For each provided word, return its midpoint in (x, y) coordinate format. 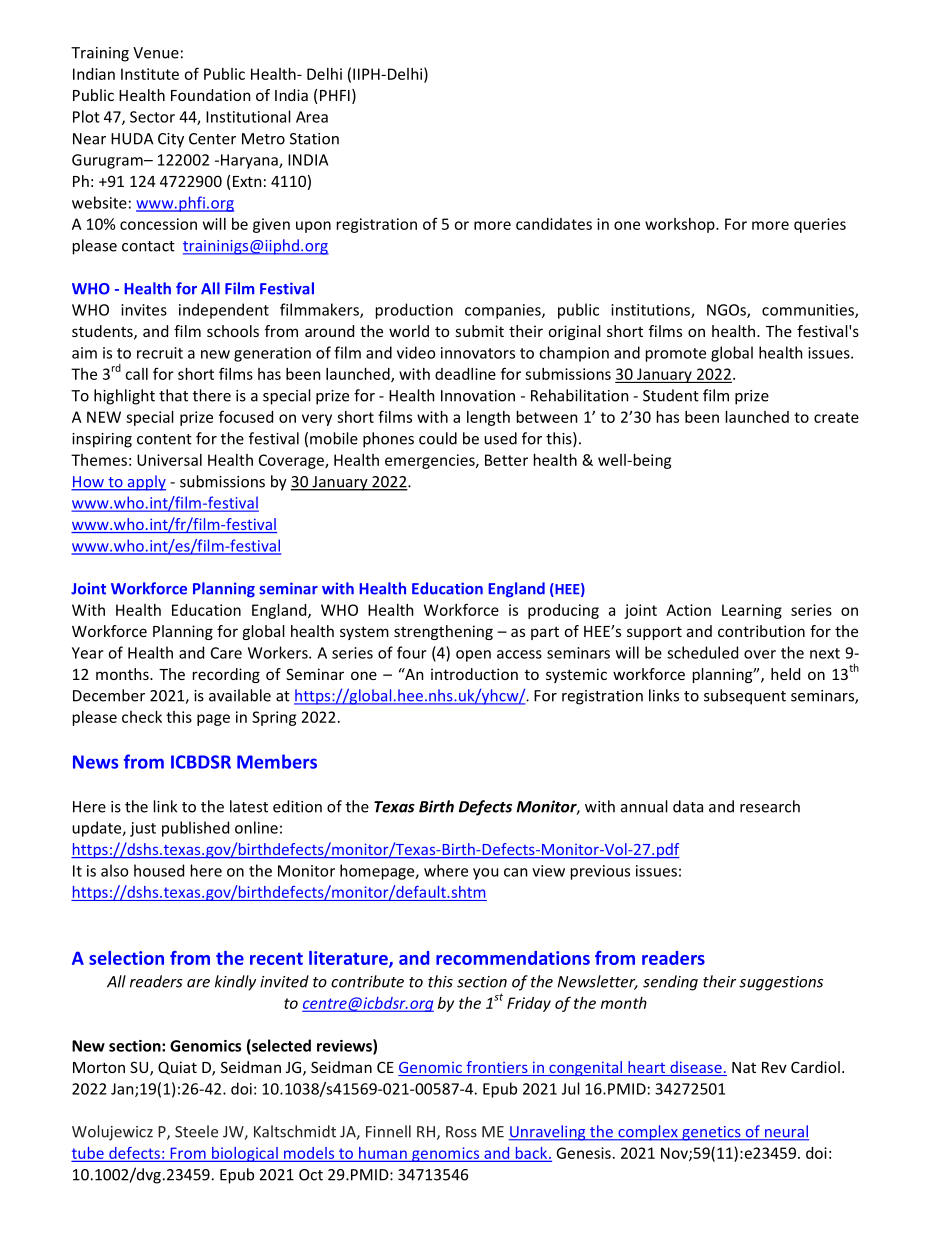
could (438, 438)
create (836, 417)
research (770, 806)
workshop (681, 225)
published (195, 829)
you (485, 874)
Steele (196, 1131)
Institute (150, 74)
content (164, 439)
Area (312, 117)
